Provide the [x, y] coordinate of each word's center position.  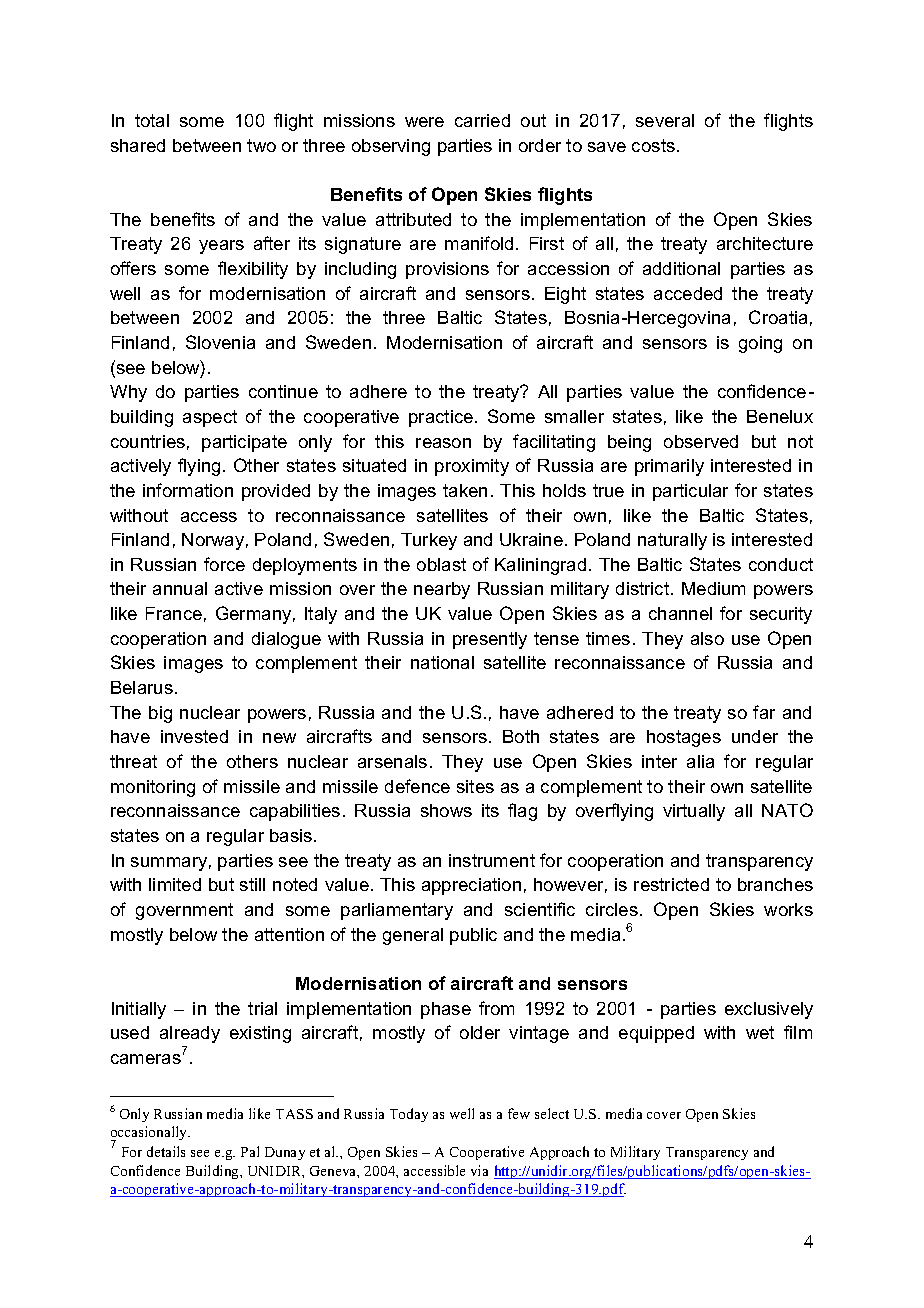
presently [490, 640]
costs [653, 145]
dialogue [286, 640]
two [261, 145]
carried [482, 120]
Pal [250, 1151]
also [707, 638]
